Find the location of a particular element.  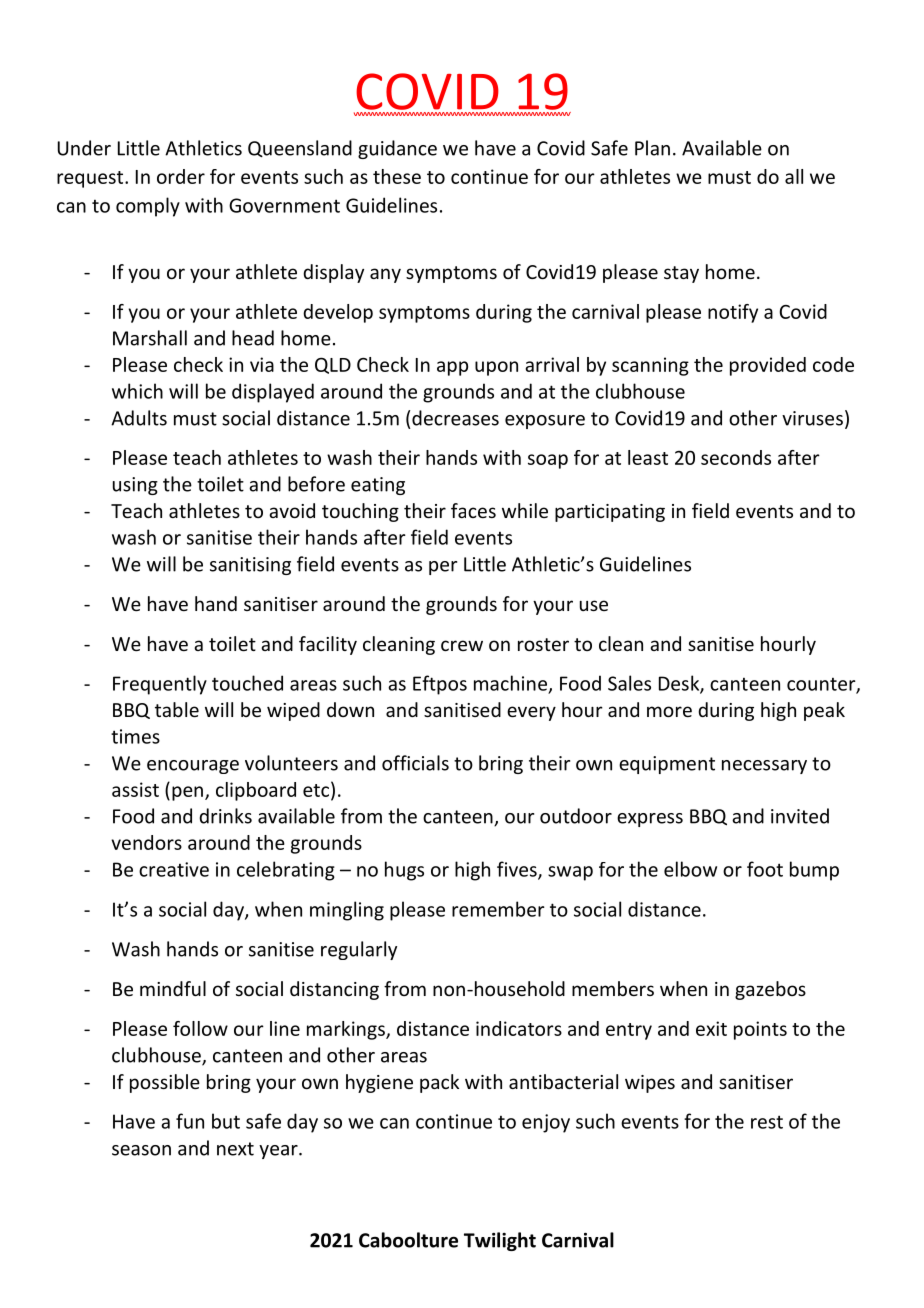

order is located at coordinates (181, 176).
